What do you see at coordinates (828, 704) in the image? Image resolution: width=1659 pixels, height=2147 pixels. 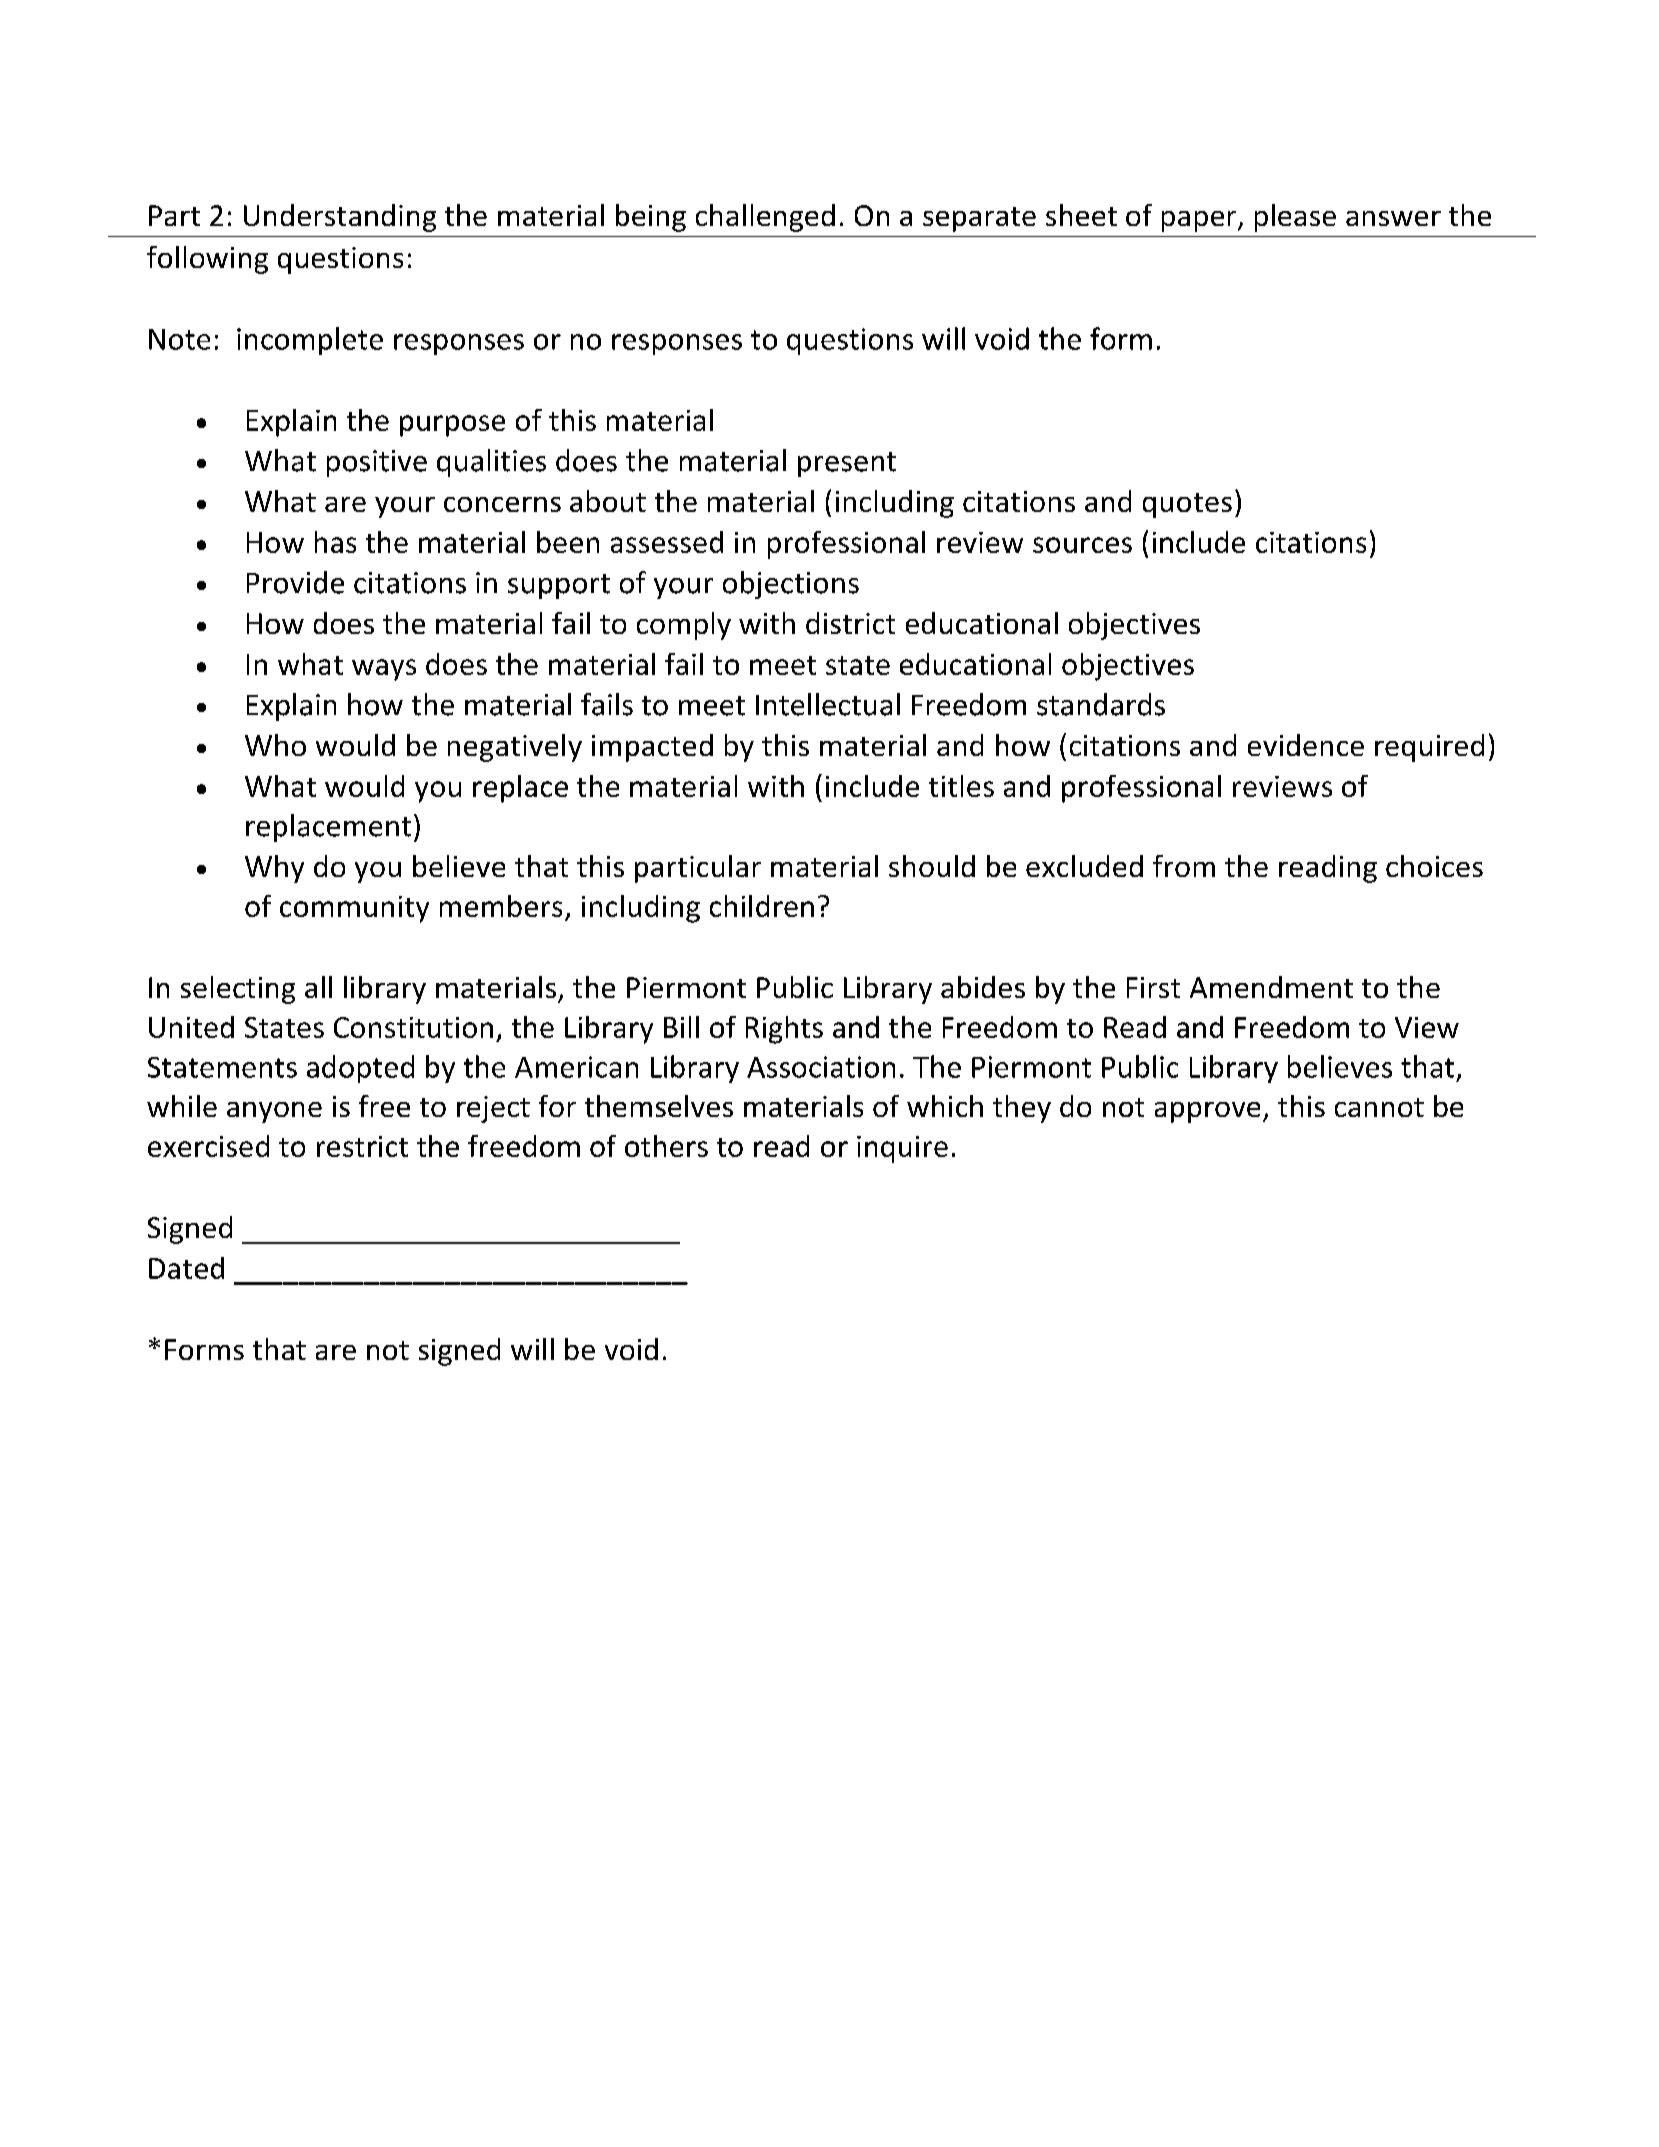 I see `Intellectual` at bounding box center [828, 704].
